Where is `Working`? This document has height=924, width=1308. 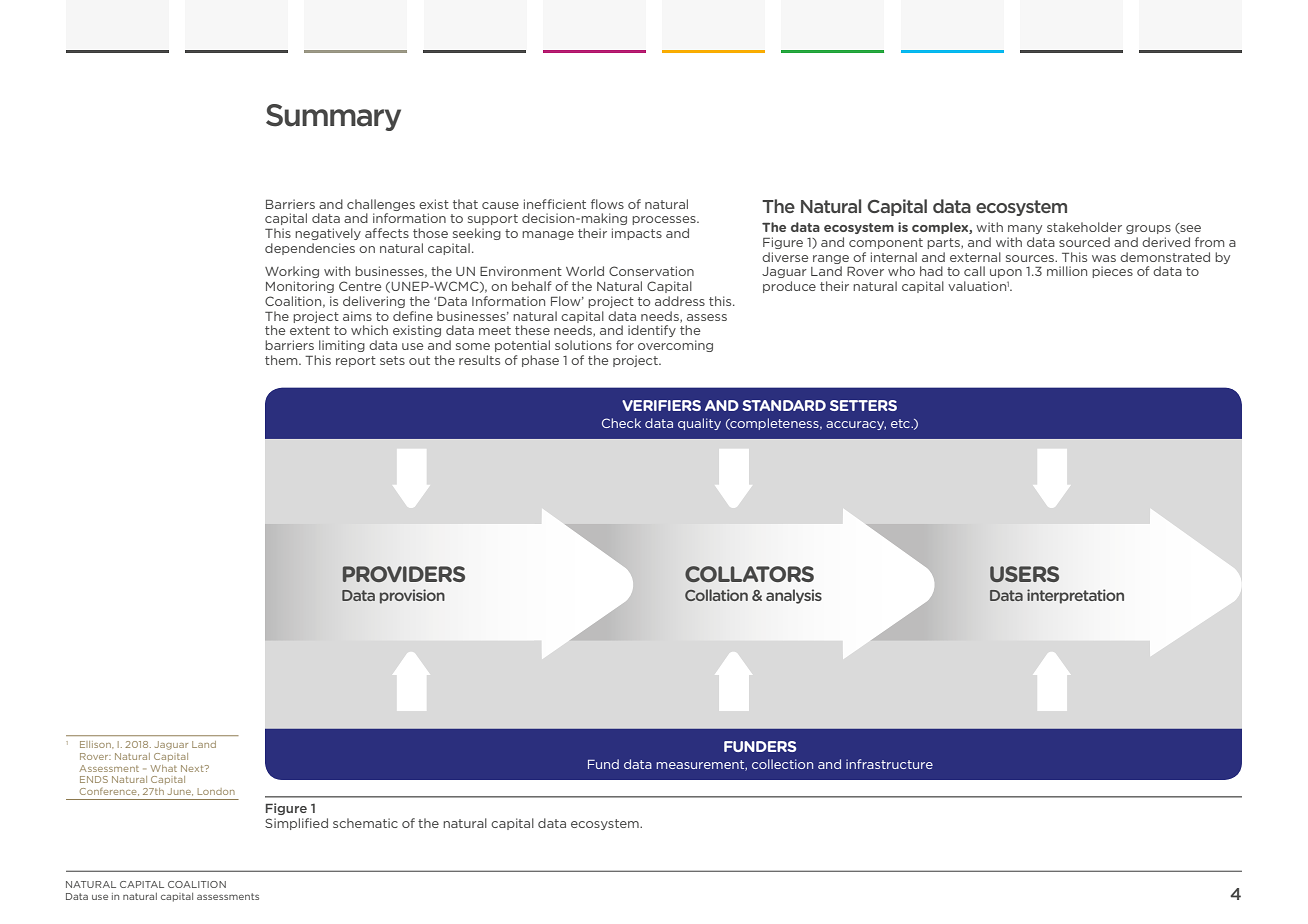 Working is located at coordinates (292, 272).
